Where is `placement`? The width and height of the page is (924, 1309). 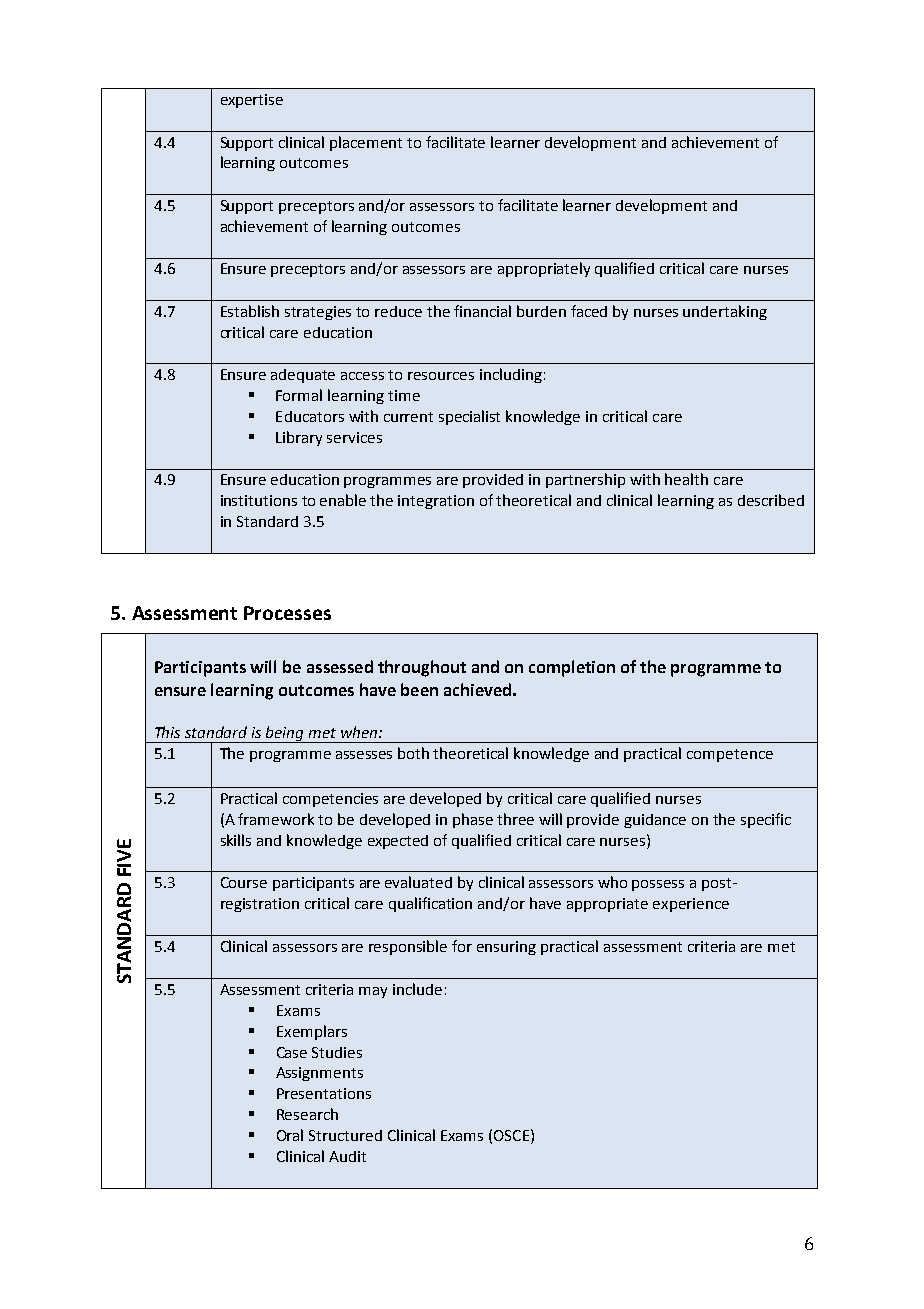 placement is located at coordinates (366, 143).
